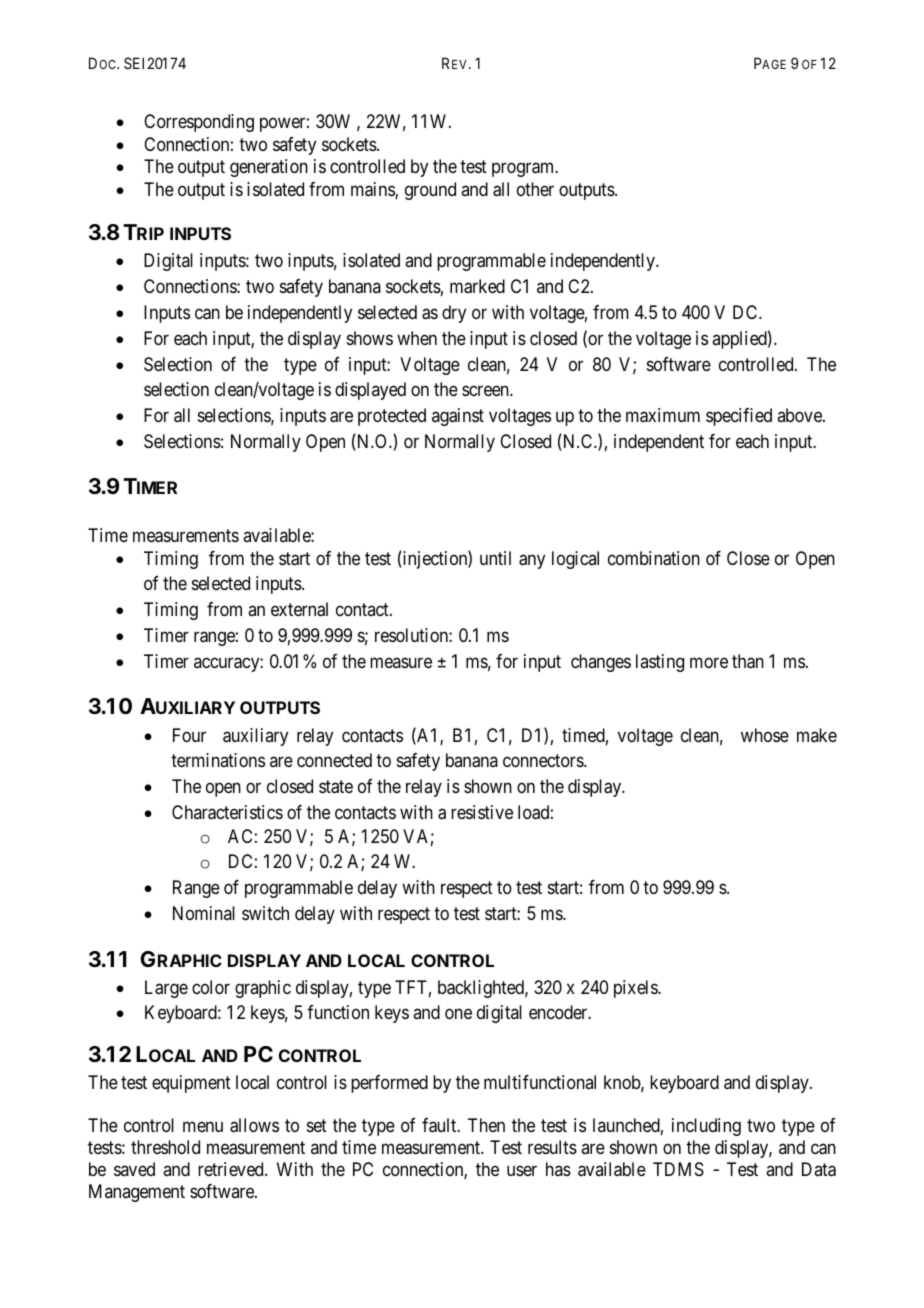  Describe the element at coordinates (535, 189) in the document. I see `other` at that location.
